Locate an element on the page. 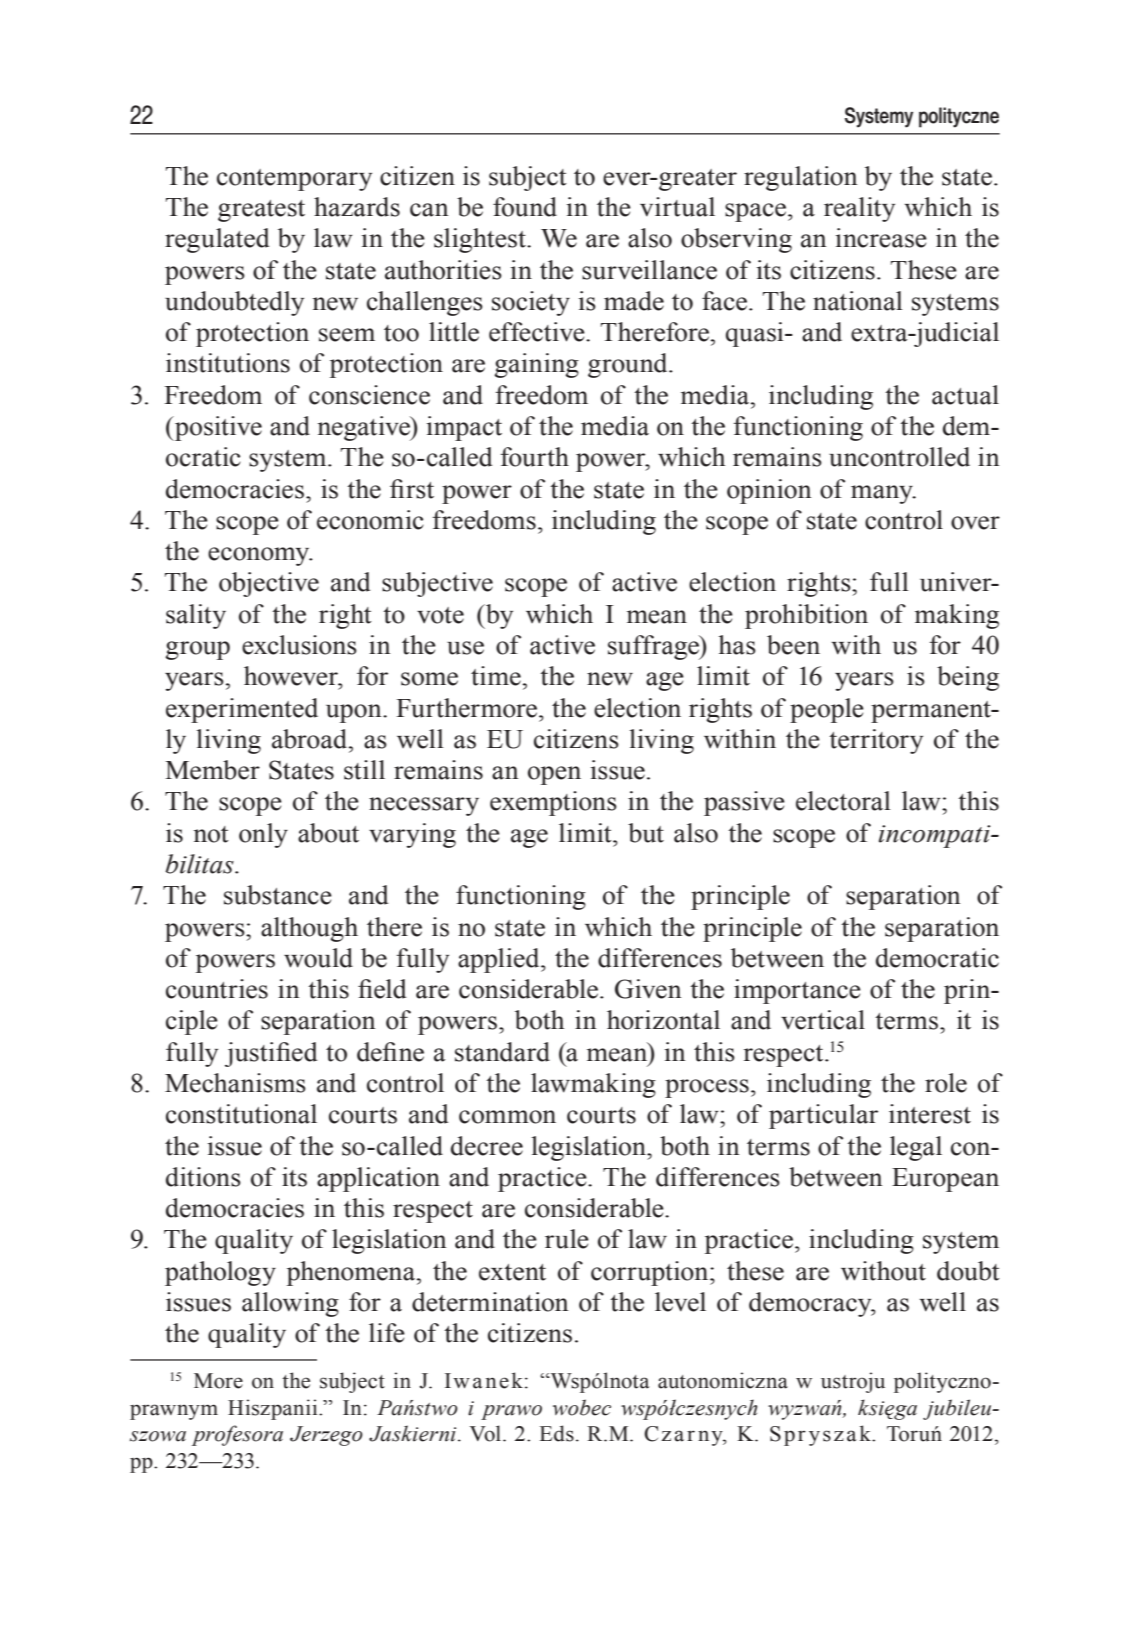  allowing is located at coordinates (290, 1304).
